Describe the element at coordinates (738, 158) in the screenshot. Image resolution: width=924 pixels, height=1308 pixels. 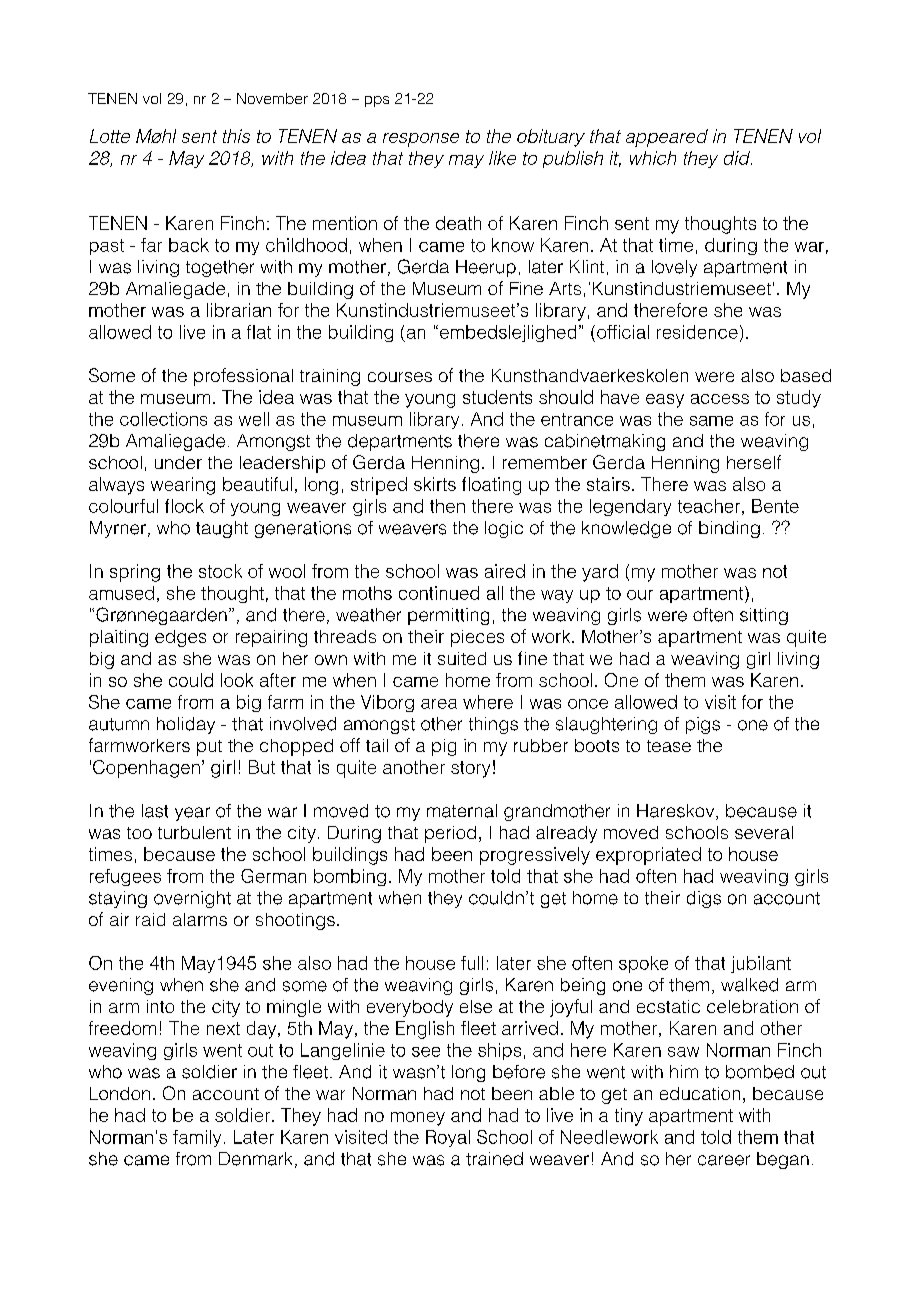
I see `did` at that location.
